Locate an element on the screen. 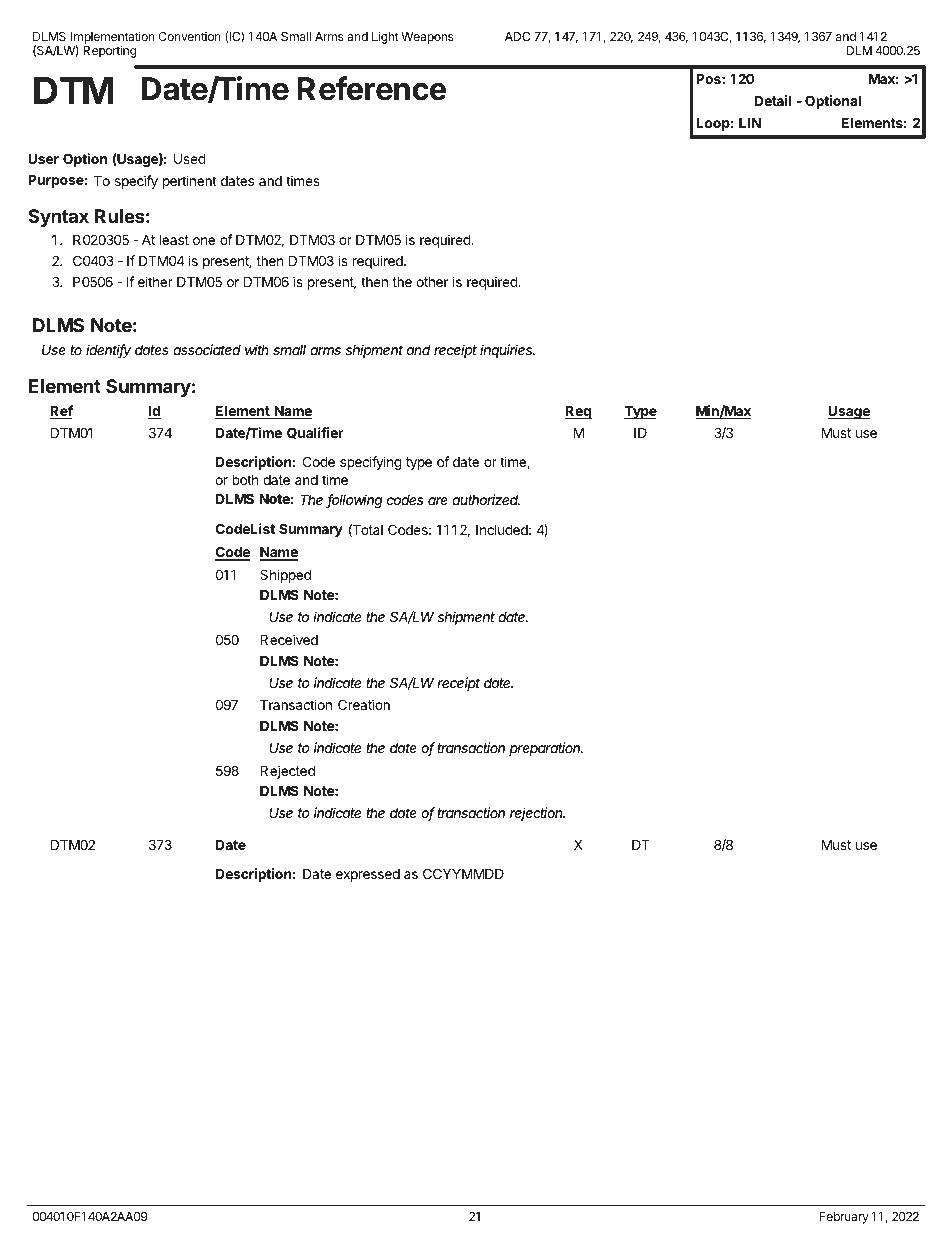 This screenshot has width=952, height=1233. identify is located at coordinates (108, 351).
